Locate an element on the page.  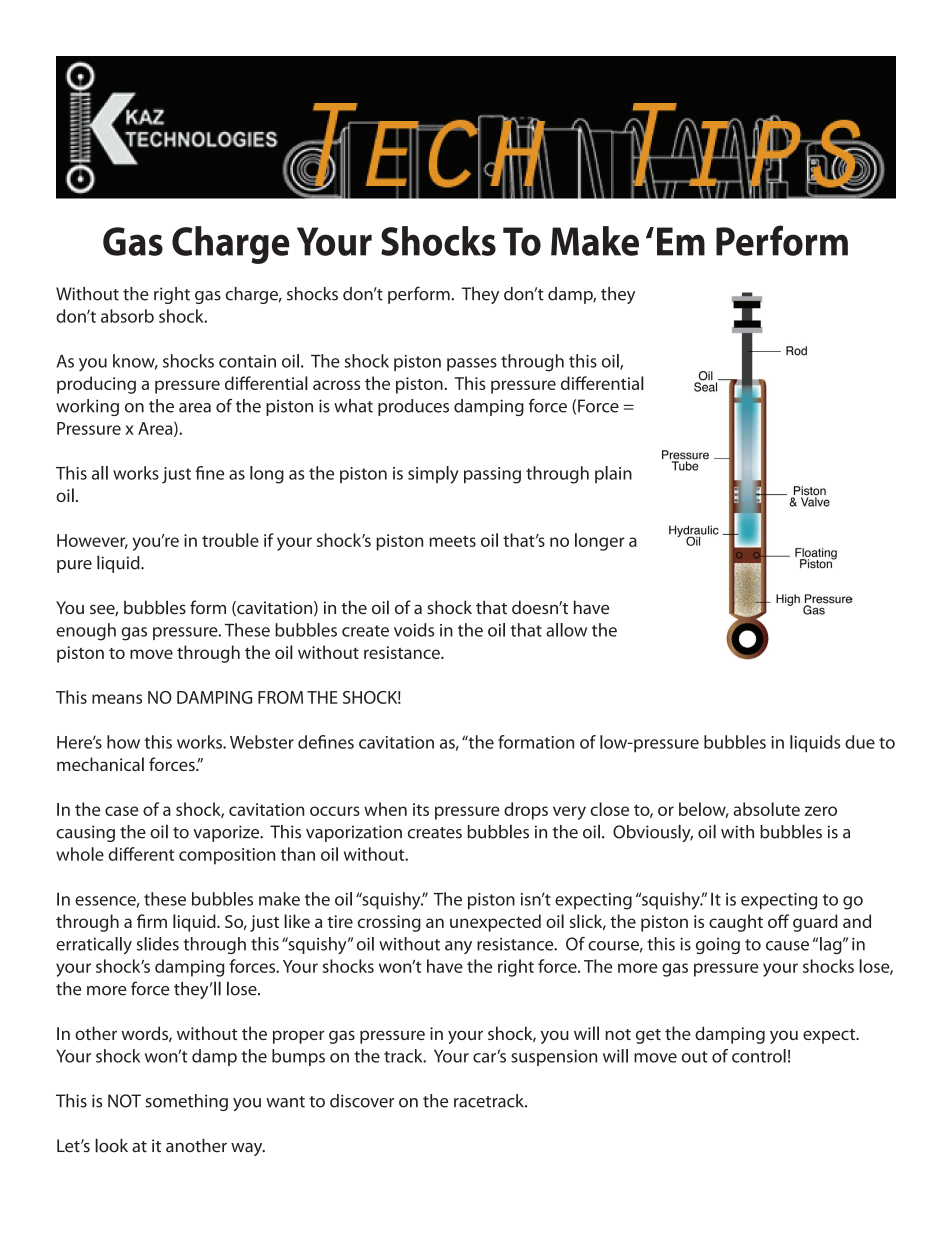
means is located at coordinates (117, 699).
